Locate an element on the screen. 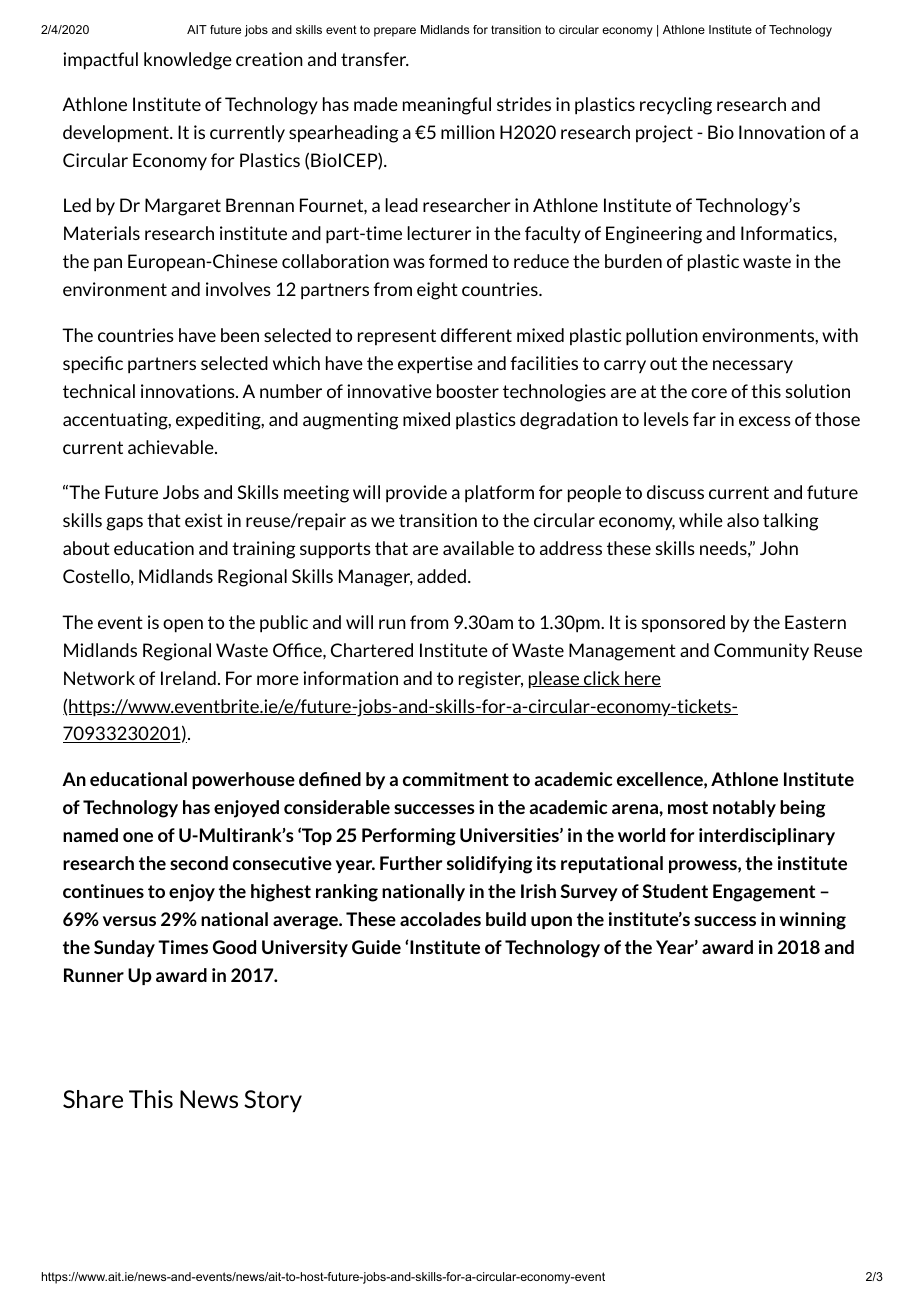  recycling is located at coordinates (676, 106).
